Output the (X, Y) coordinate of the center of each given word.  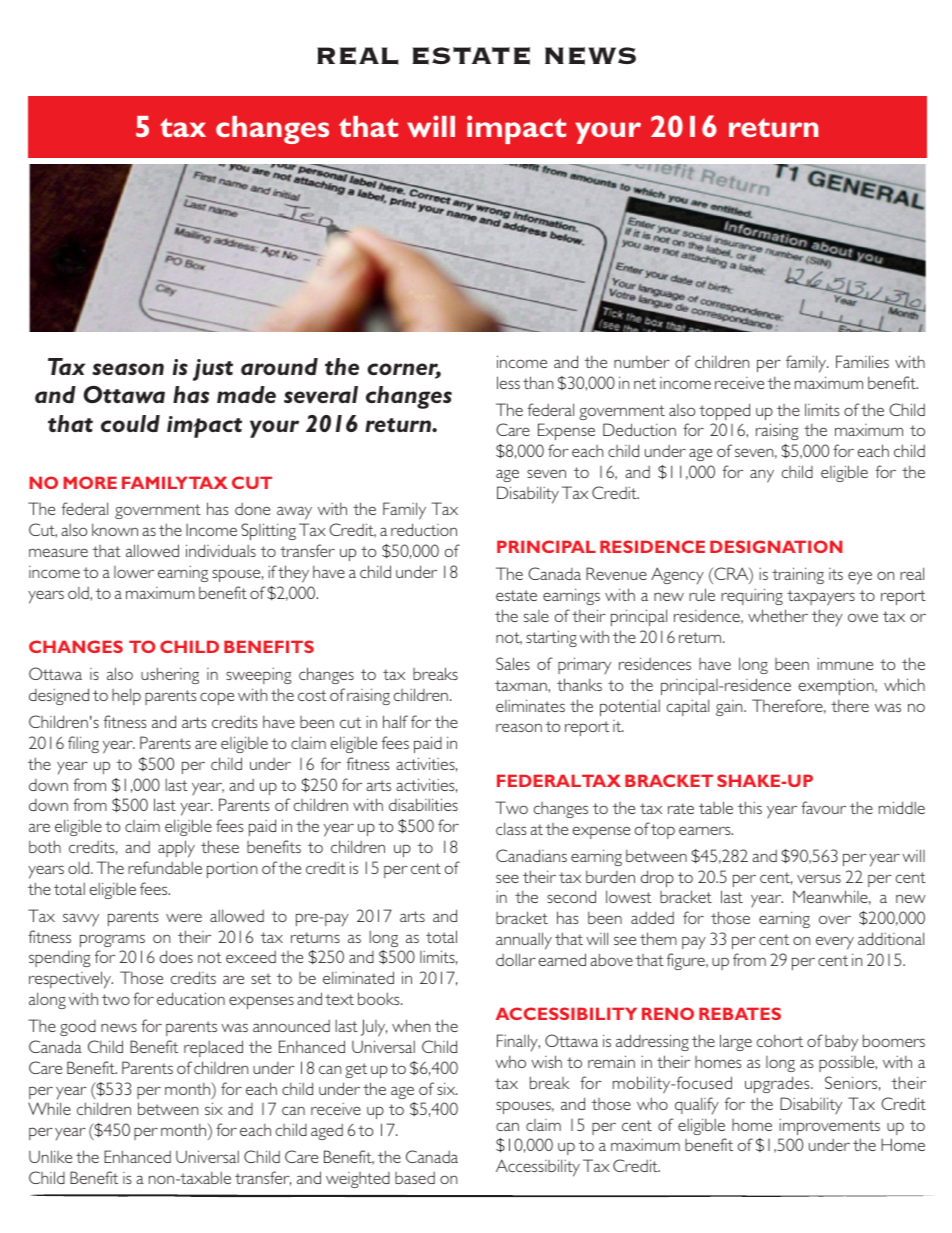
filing (83, 744)
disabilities (423, 804)
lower (134, 572)
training (798, 575)
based (415, 1178)
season (128, 369)
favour (823, 807)
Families (862, 361)
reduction (424, 529)
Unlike (50, 1156)
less (508, 382)
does (176, 956)
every (835, 943)
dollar (516, 959)
